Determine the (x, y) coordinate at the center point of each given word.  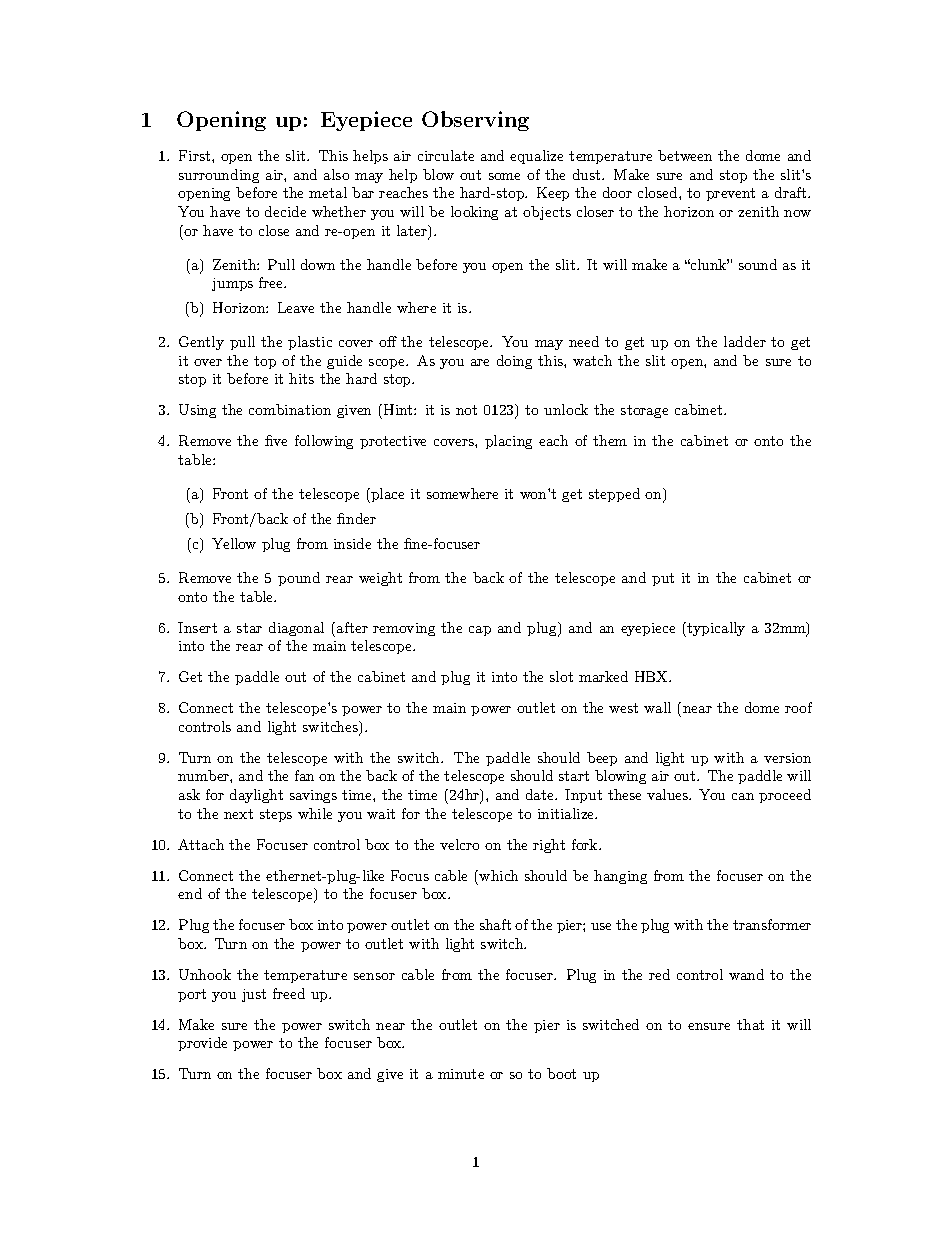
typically (715, 629)
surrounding (219, 176)
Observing (475, 121)
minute (461, 1074)
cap (480, 631)
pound (299, 579)
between (685, 155)
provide (202, 1044)
